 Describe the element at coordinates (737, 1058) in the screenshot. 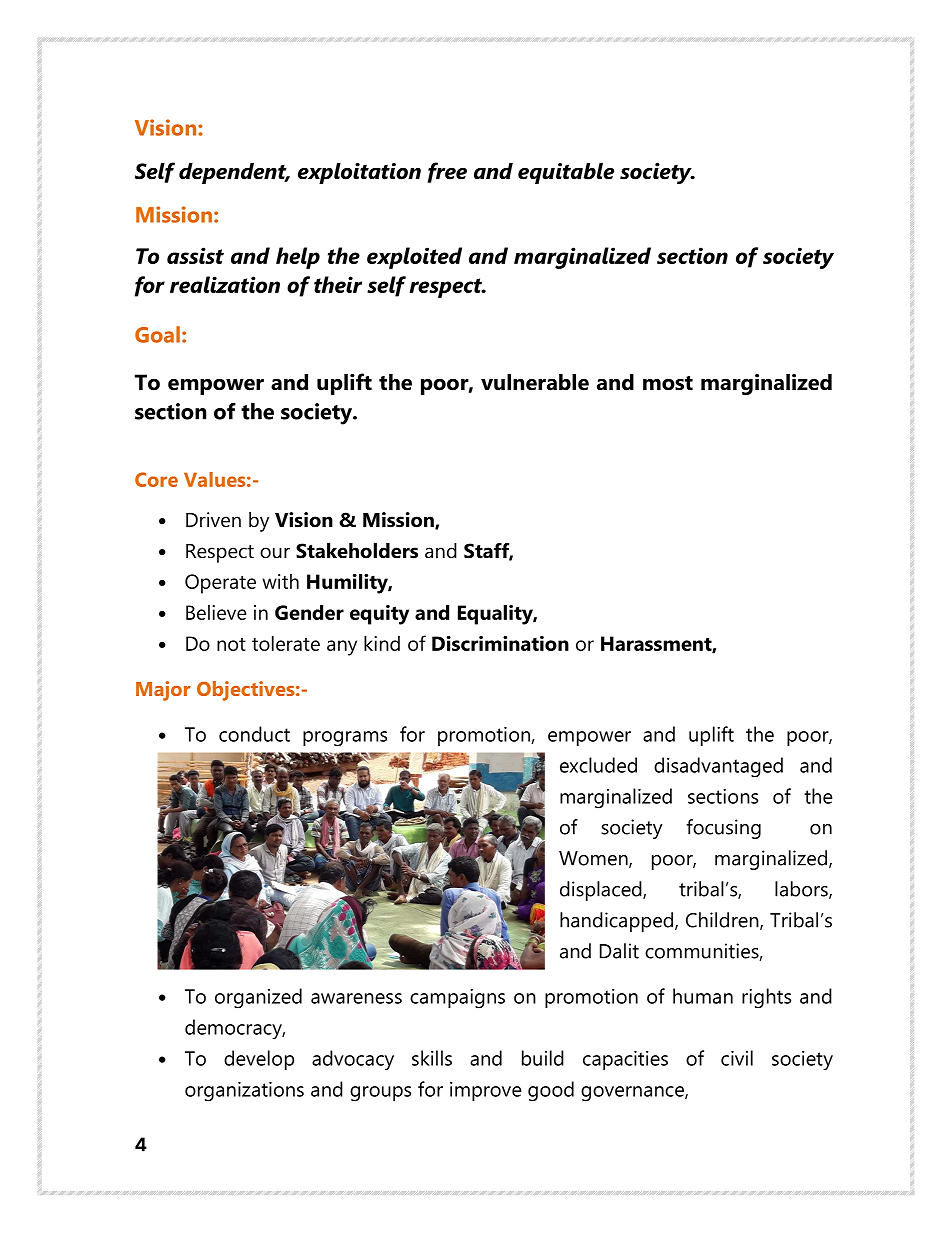

I see `civil` at that location.
